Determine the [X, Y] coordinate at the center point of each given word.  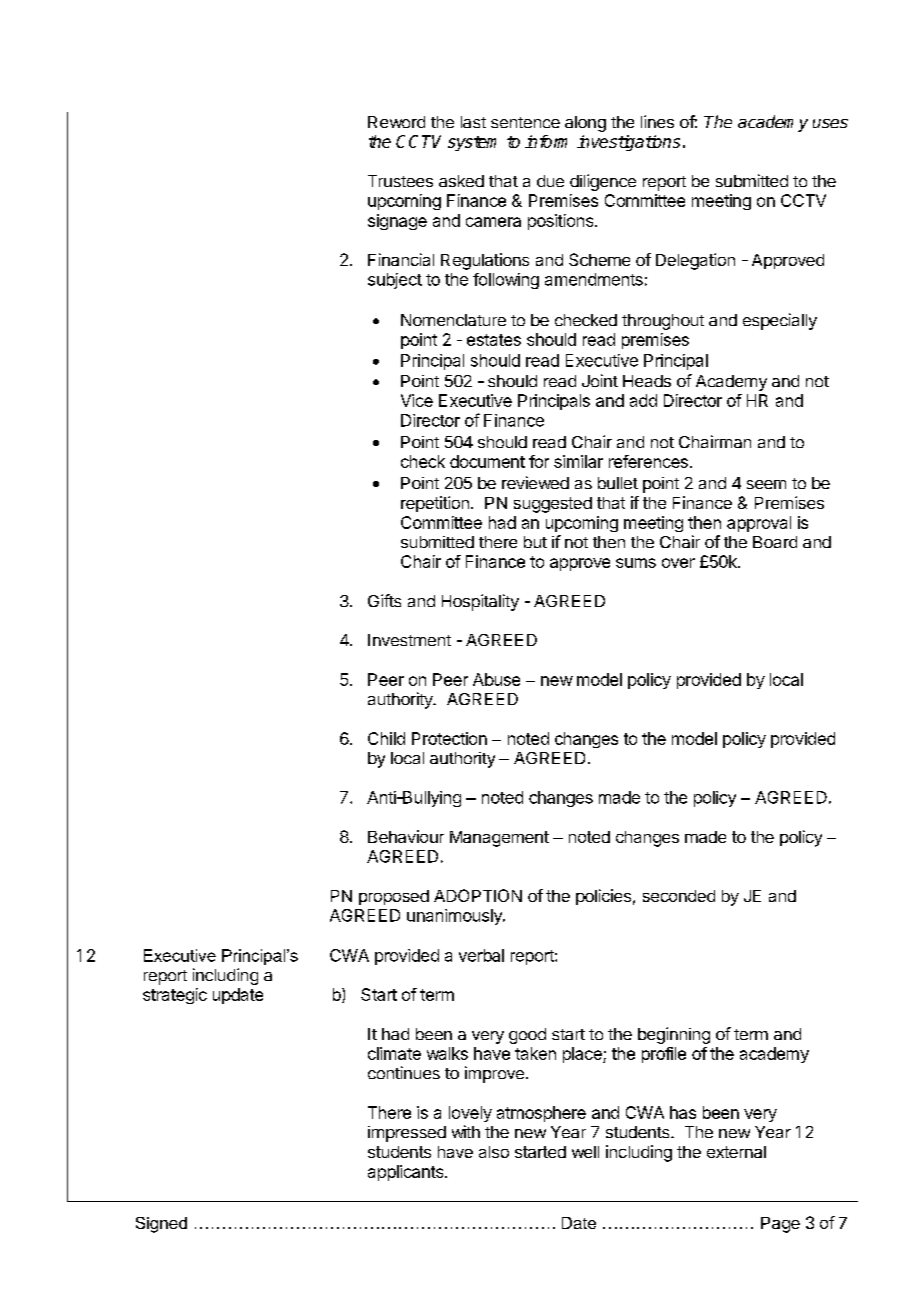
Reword [396, 122]
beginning [674, 1035]
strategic [175, 996]
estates [494, 340]
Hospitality [480, 602]
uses [830, 123]
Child [386, 738]
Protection [449, 738]
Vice [417, 400]
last [473, 122]
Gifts [384, 600]
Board [775, 542]
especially [780, 321]
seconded [679, 896]
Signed [161, 1225]
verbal [481, 955]
